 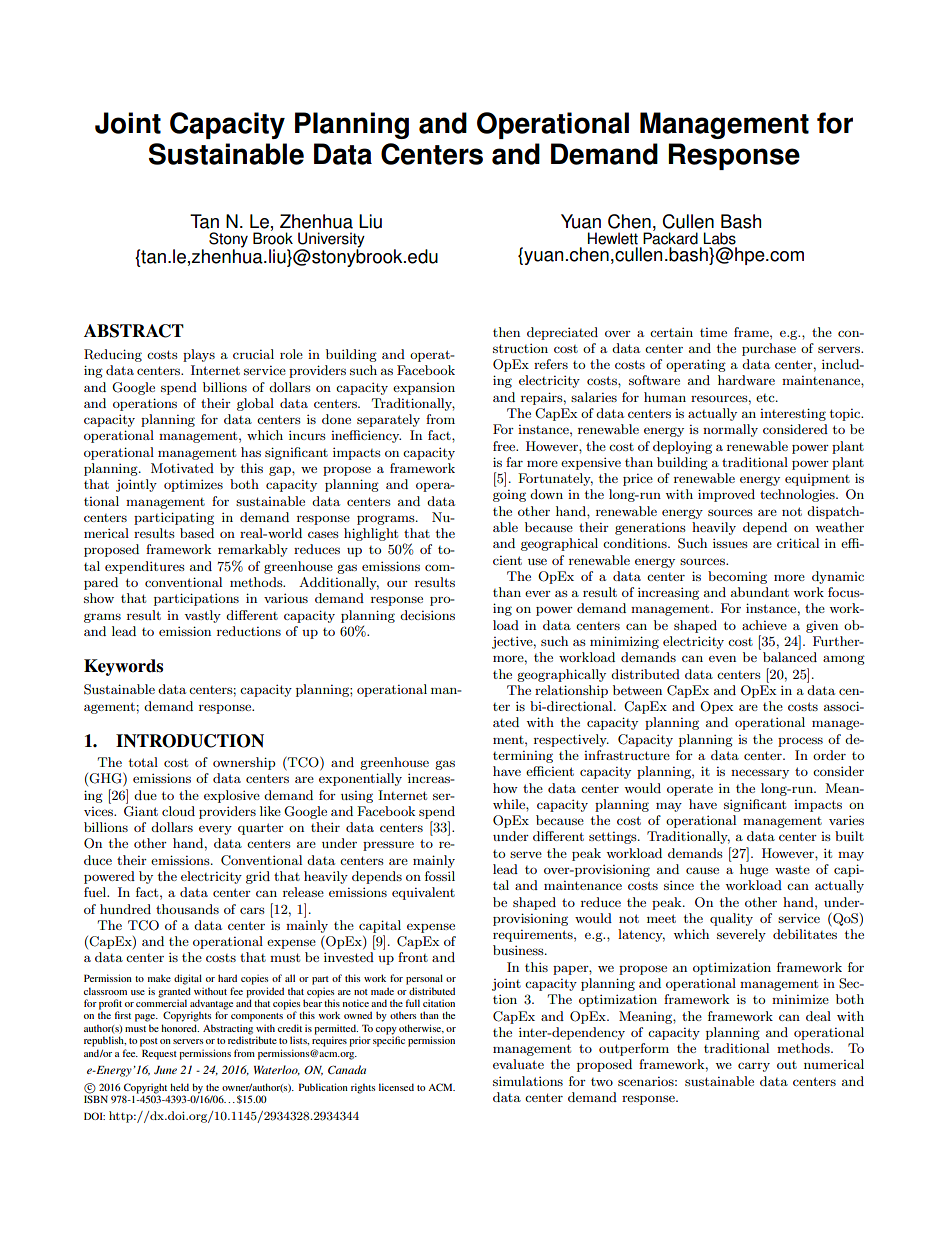 I want to click on thousands, so click(x=187, y=909).
